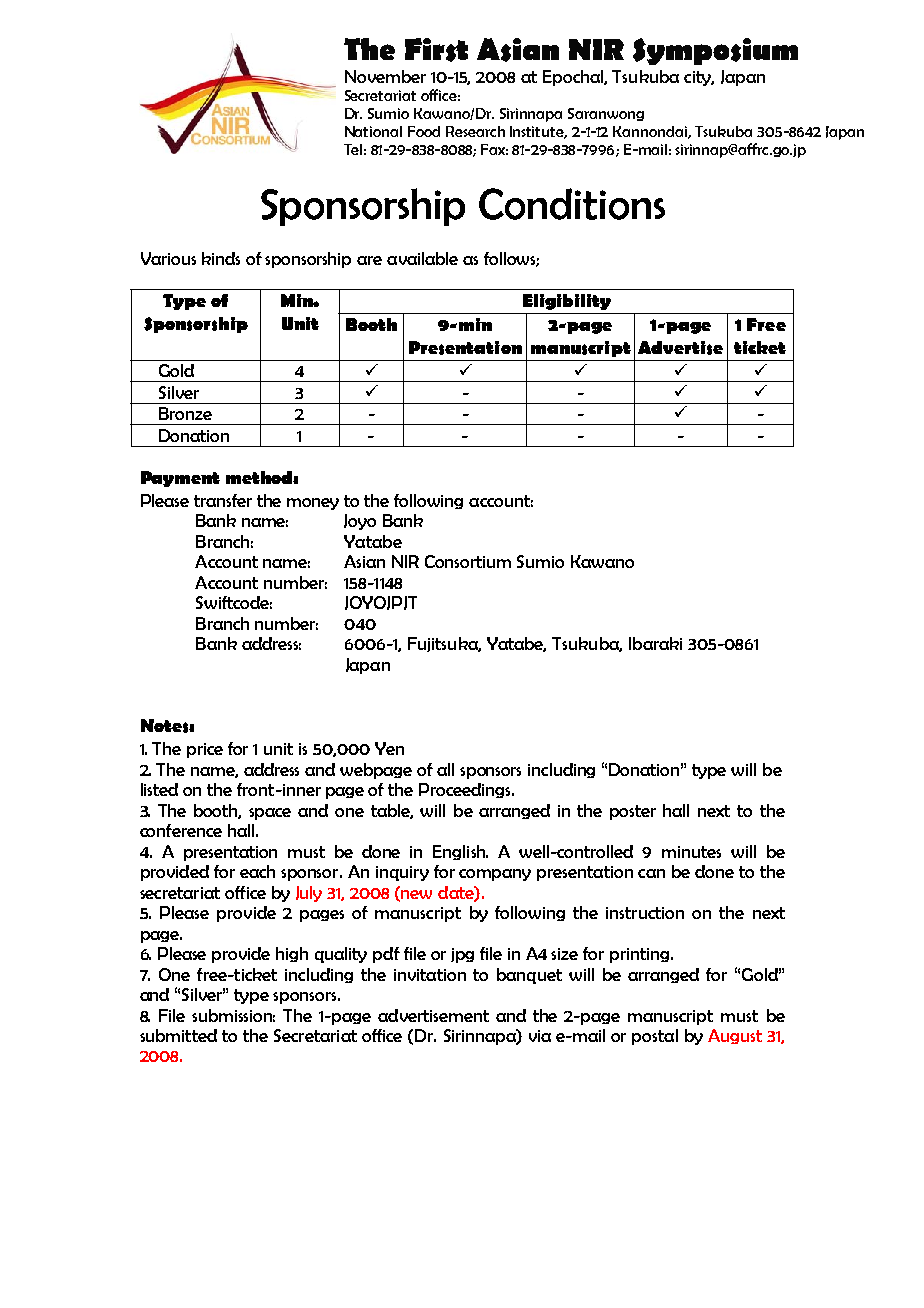  I want to click on November, so click(385, 76).
